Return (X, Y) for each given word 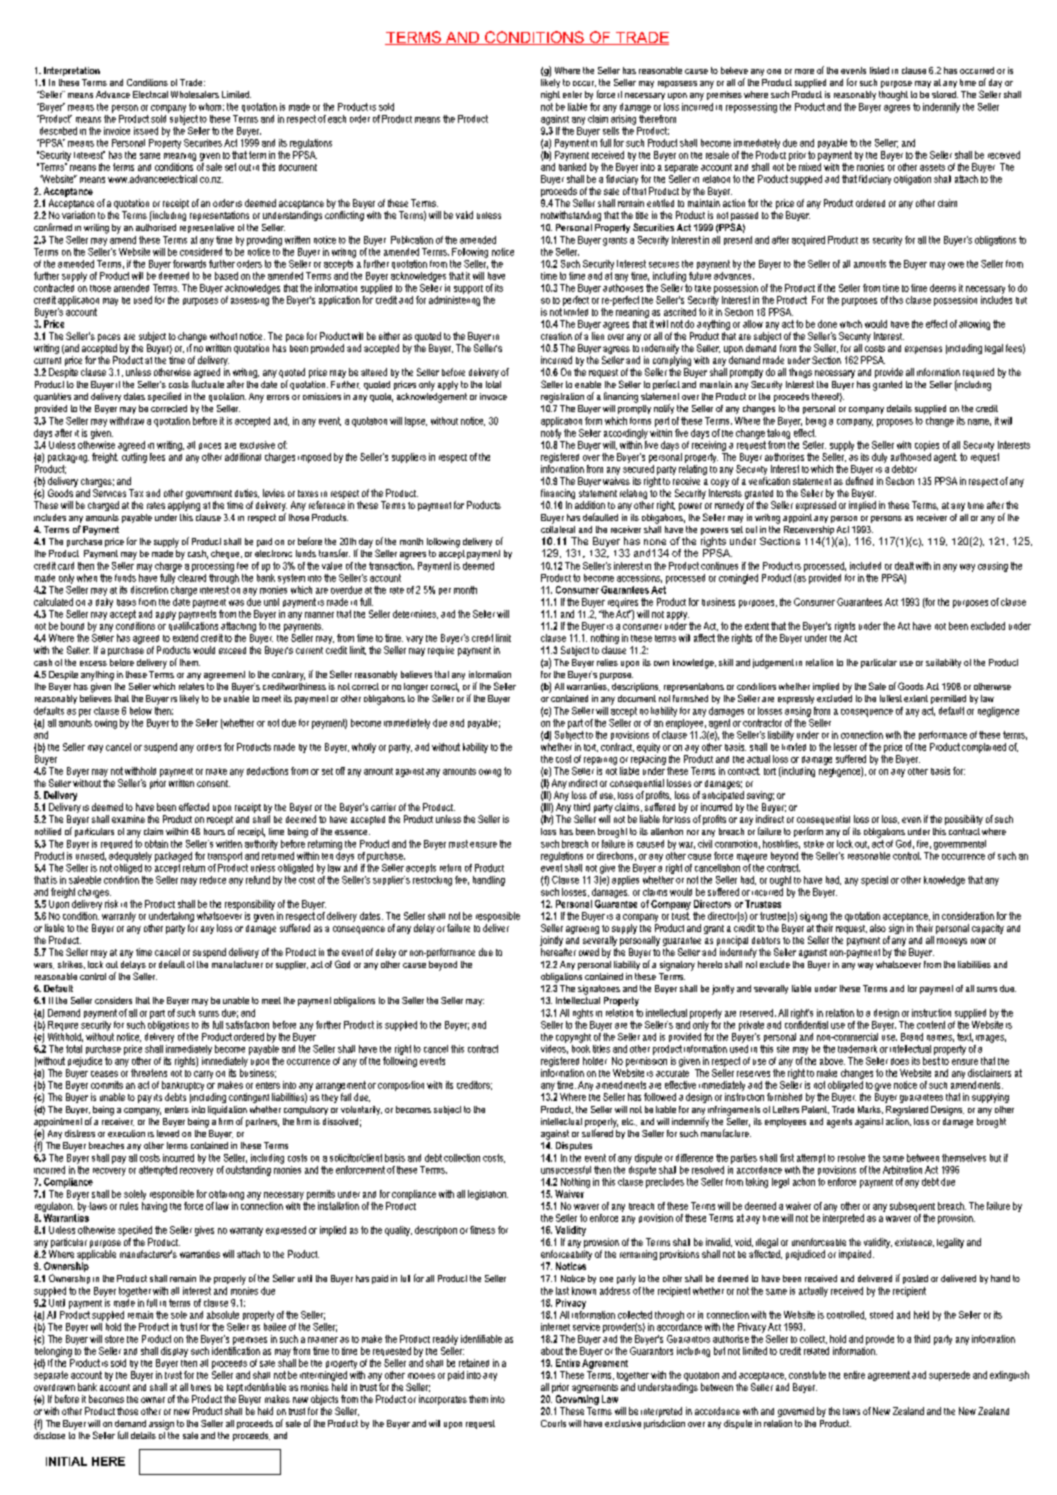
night (550, 96)
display (174, 1352)
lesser (845, 747)
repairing (600, 761)
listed (879, 70)
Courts (553, 1423)
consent (213, 783)
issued (146, 131)
